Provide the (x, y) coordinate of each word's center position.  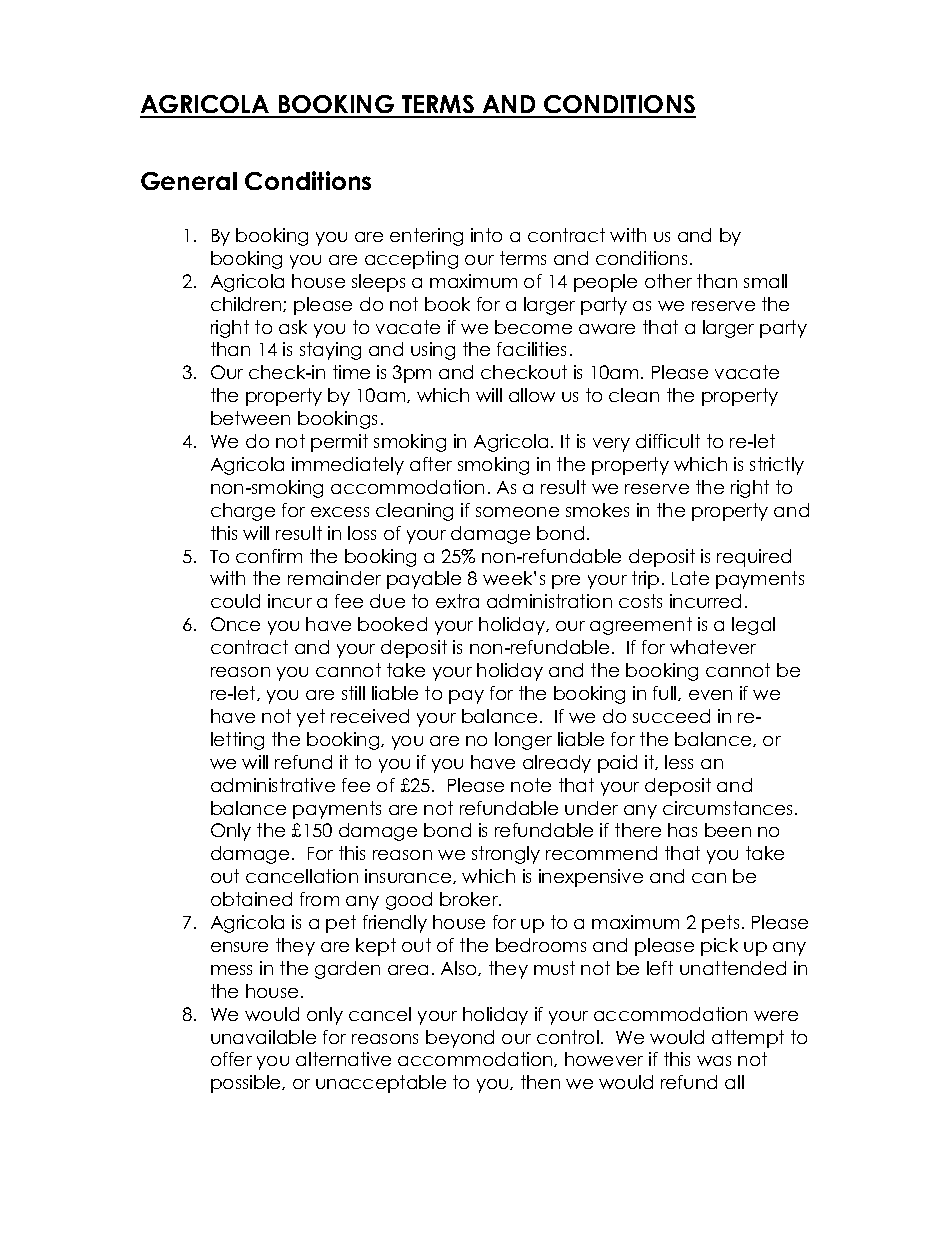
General (189, 181)
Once (235, 624)
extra (457, 601)
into (486, 235)
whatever (713, 647)
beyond (460, 1039)
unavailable (263, 1037)
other (668, 281)
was (714, 1061)
